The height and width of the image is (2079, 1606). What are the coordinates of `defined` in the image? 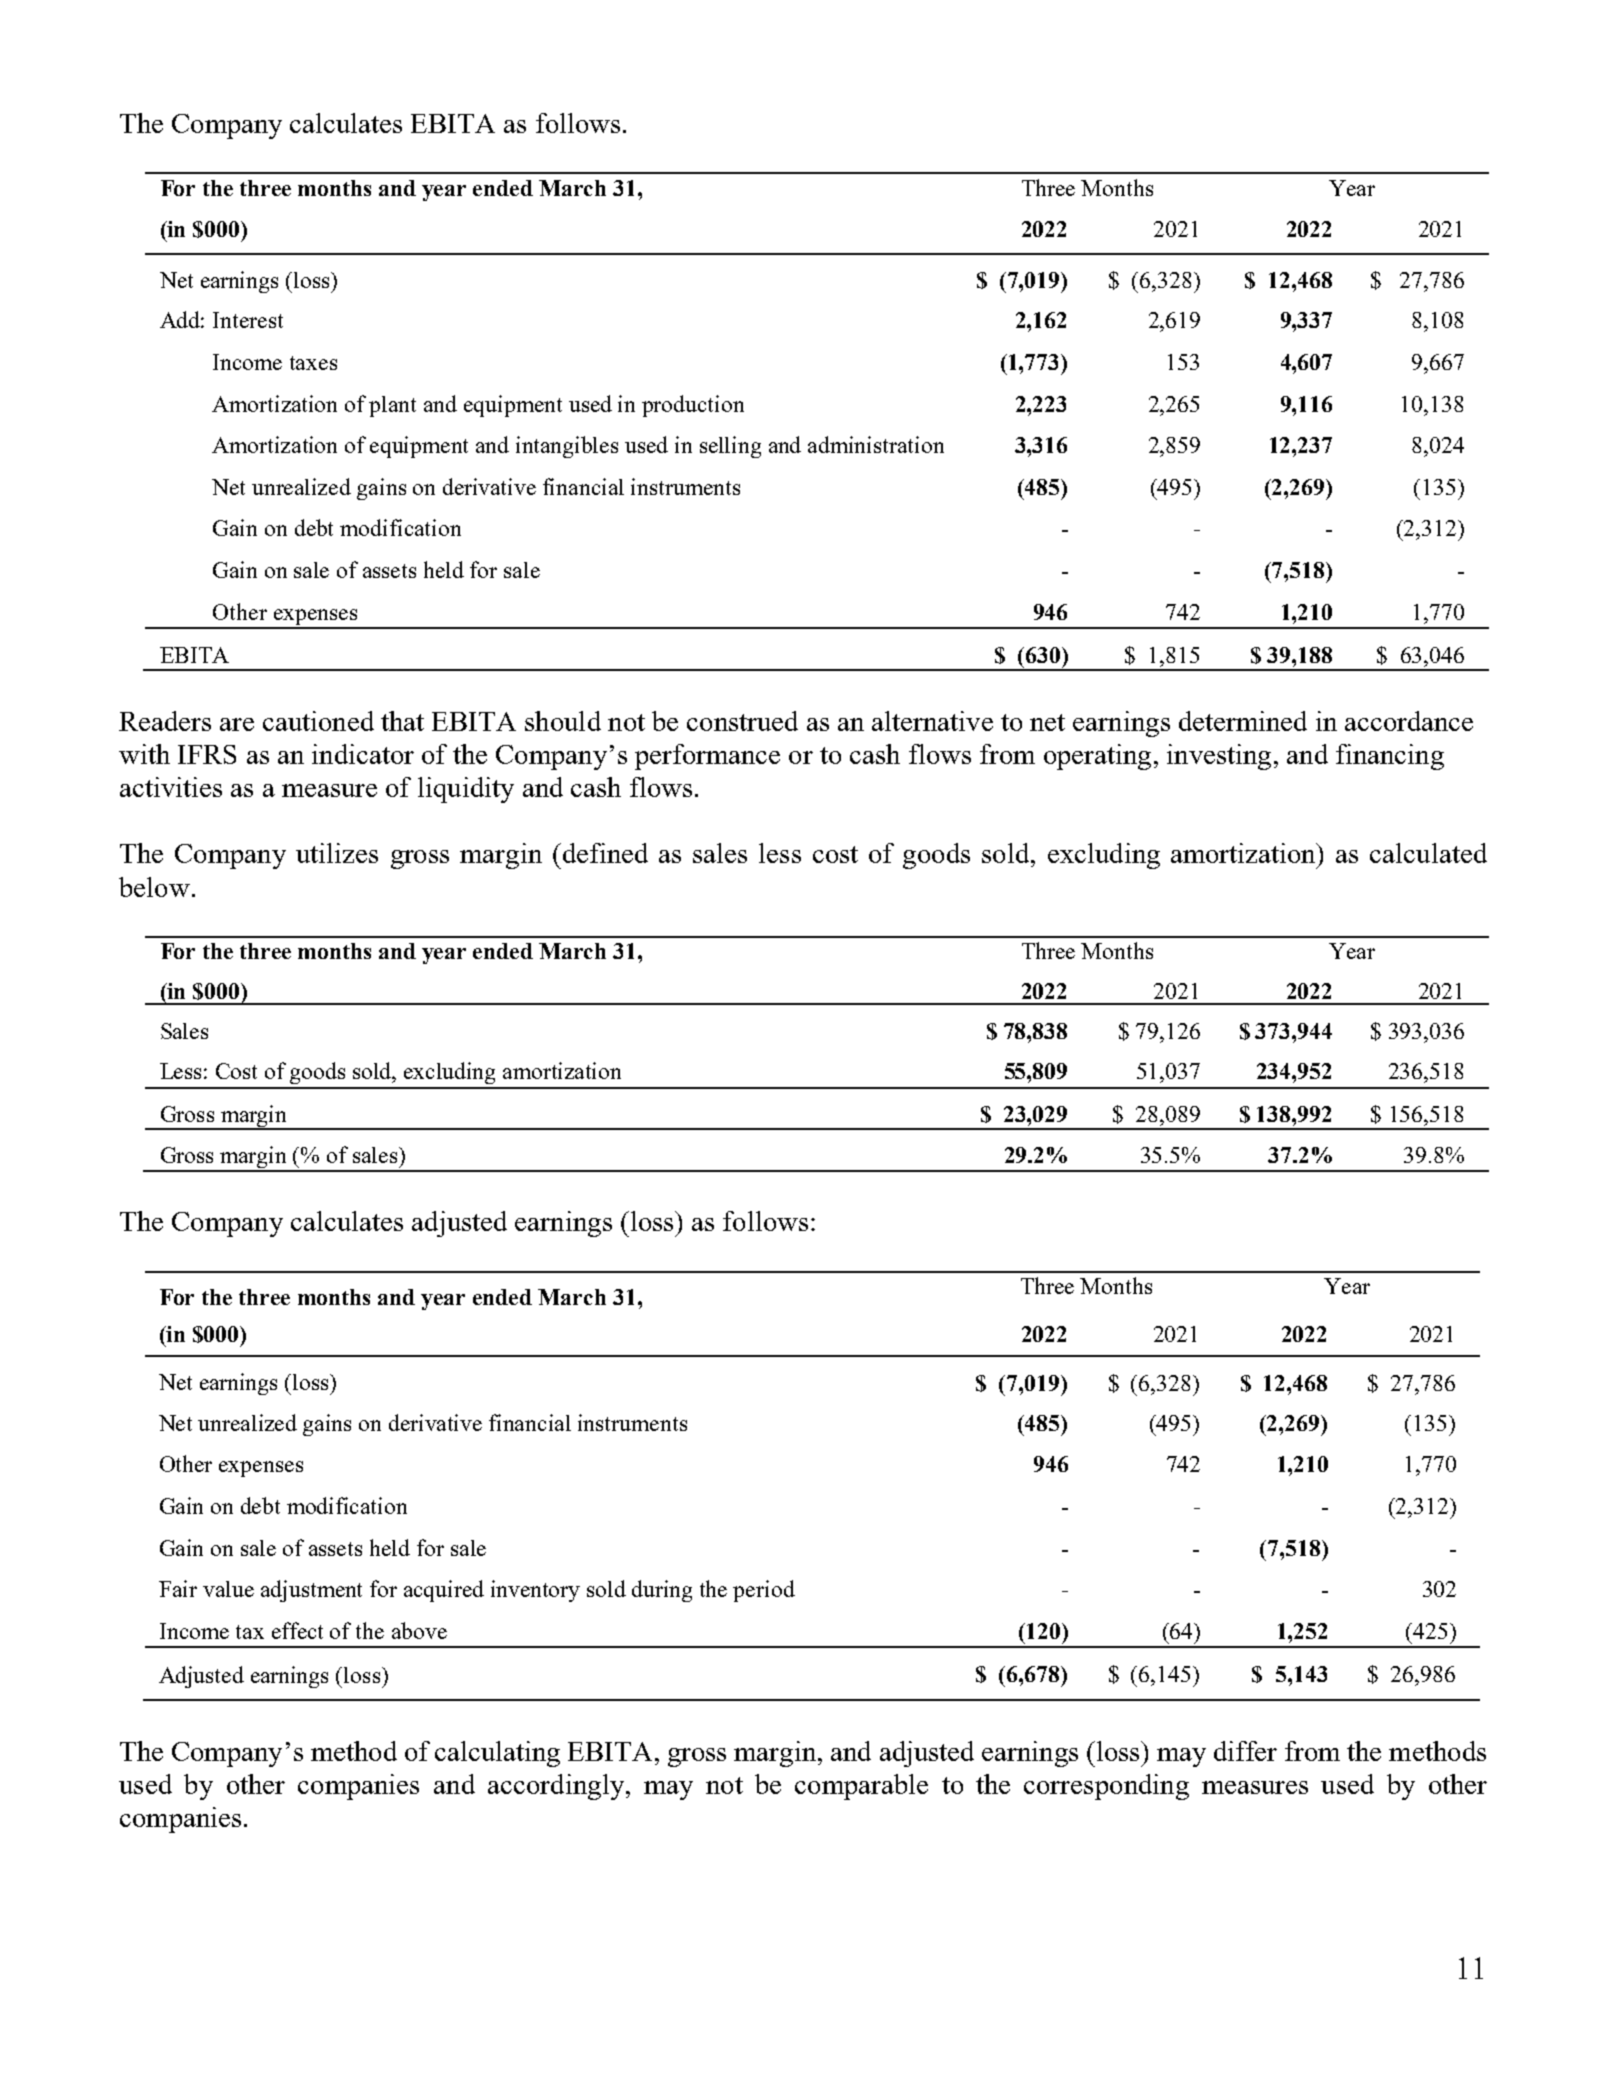 It's located at (604, 853).
